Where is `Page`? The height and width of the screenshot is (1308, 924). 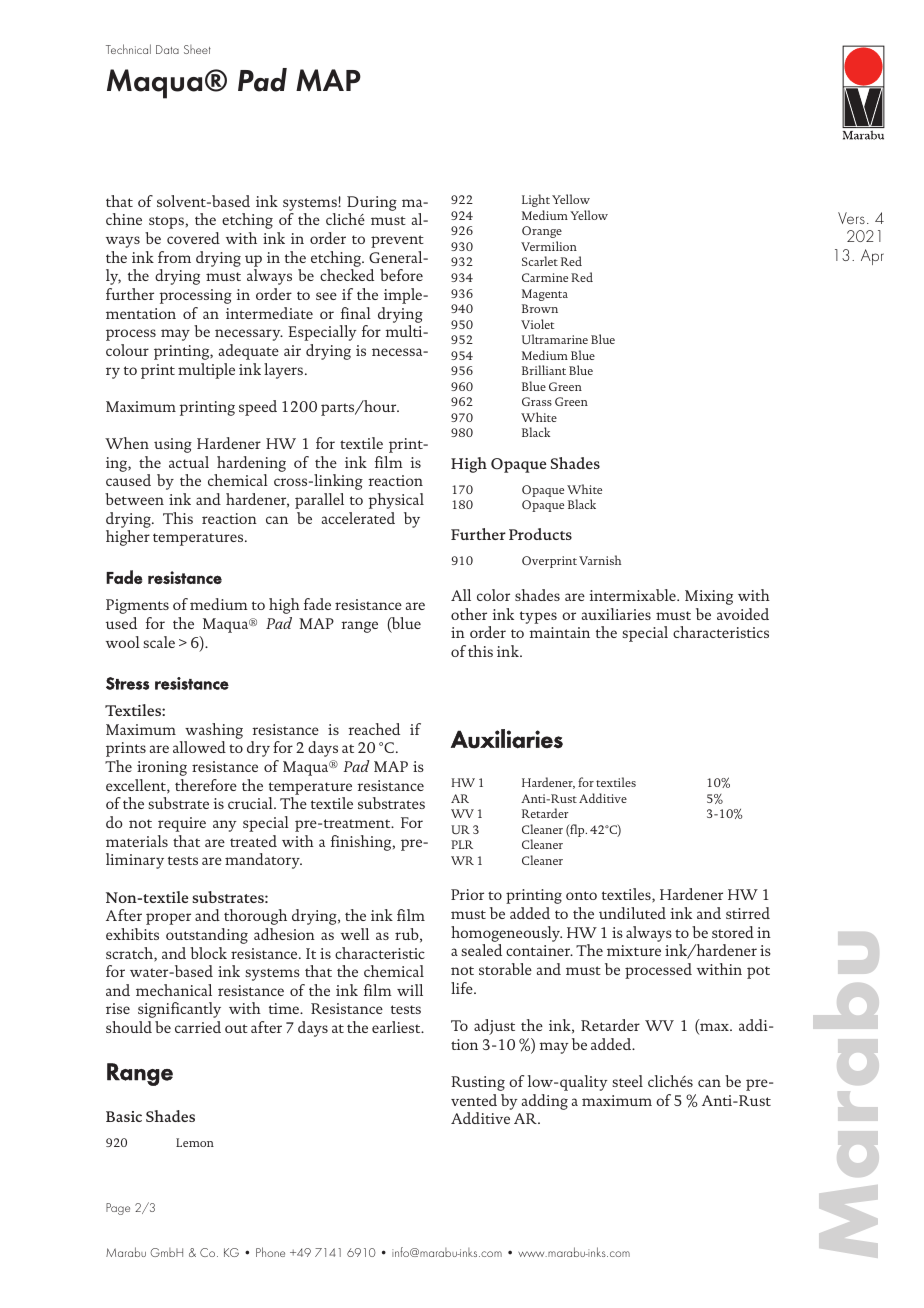
Page is located at coordinates (118, 1209).
